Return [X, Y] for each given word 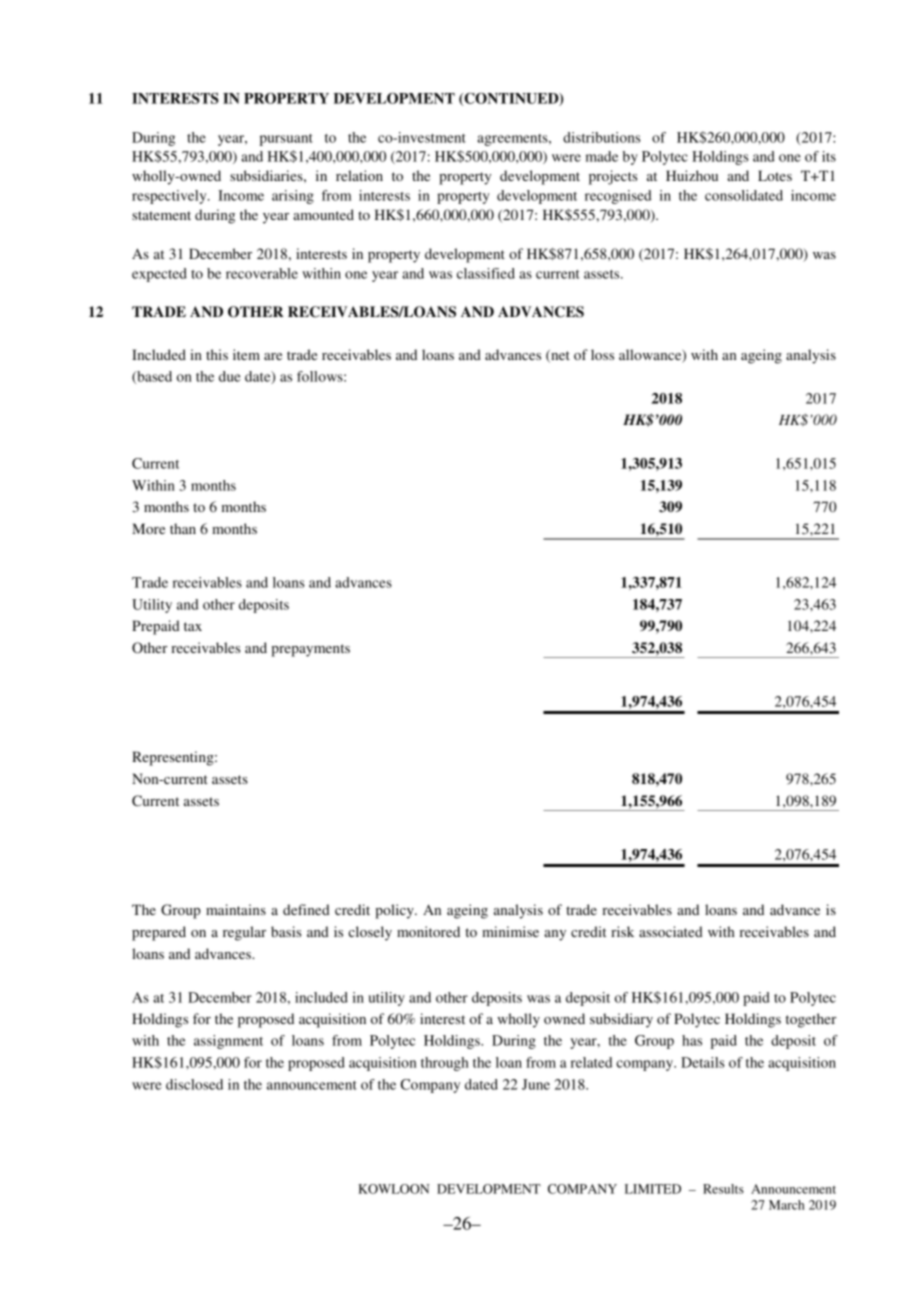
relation [359, 175]
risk [622, 931]
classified [486, 273]
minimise [510, 931]
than [183, 528]
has [692, 1040]
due [230, 376]
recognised [618, 197]
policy [395, 911]
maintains [236, 909]
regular [244, 933]
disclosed [194, 1084]
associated [671, 931]
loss [602, 354]
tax [193, 626]
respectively [170, 197]
